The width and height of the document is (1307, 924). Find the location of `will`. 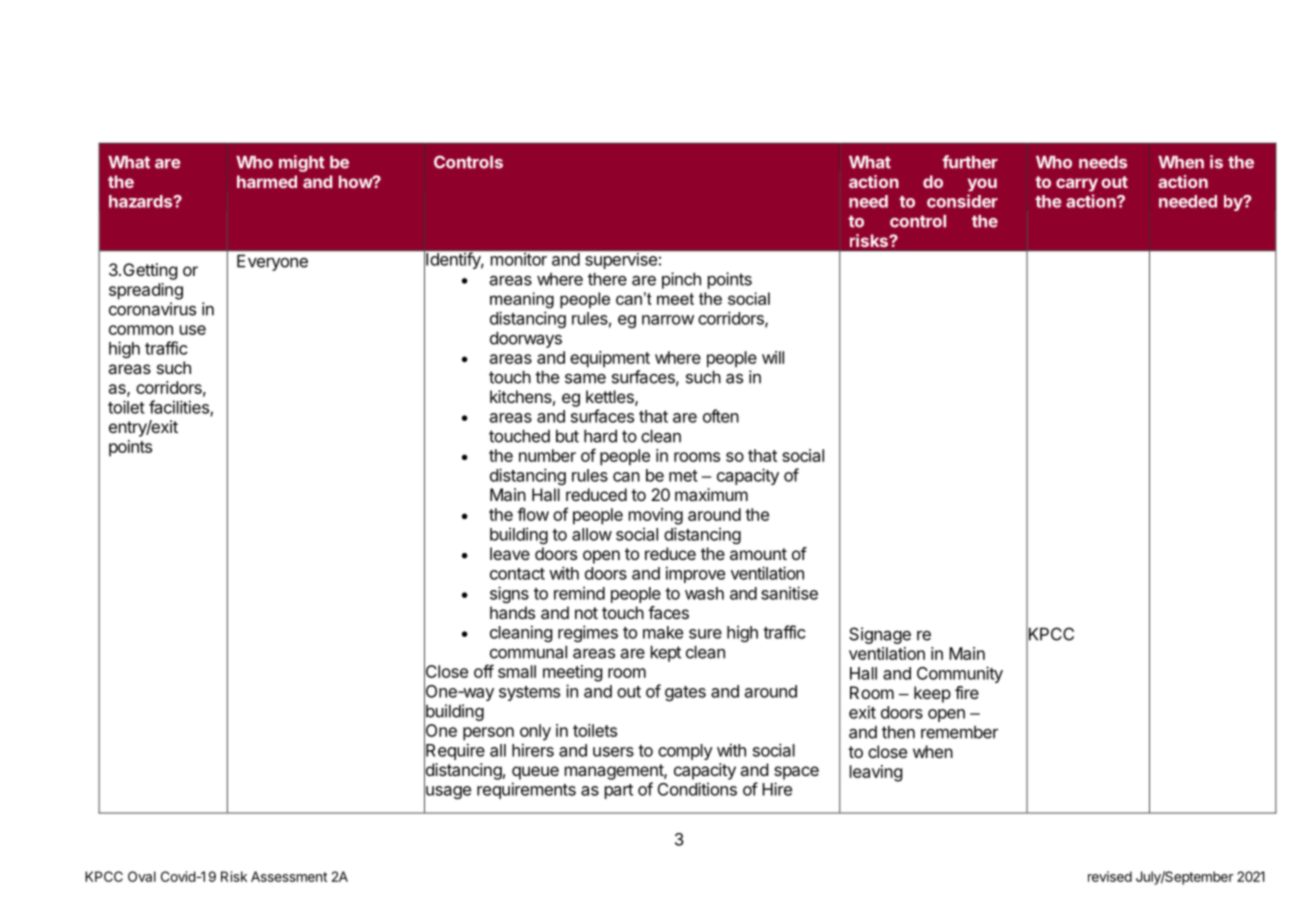

will is located at coordinates (773, 357).
